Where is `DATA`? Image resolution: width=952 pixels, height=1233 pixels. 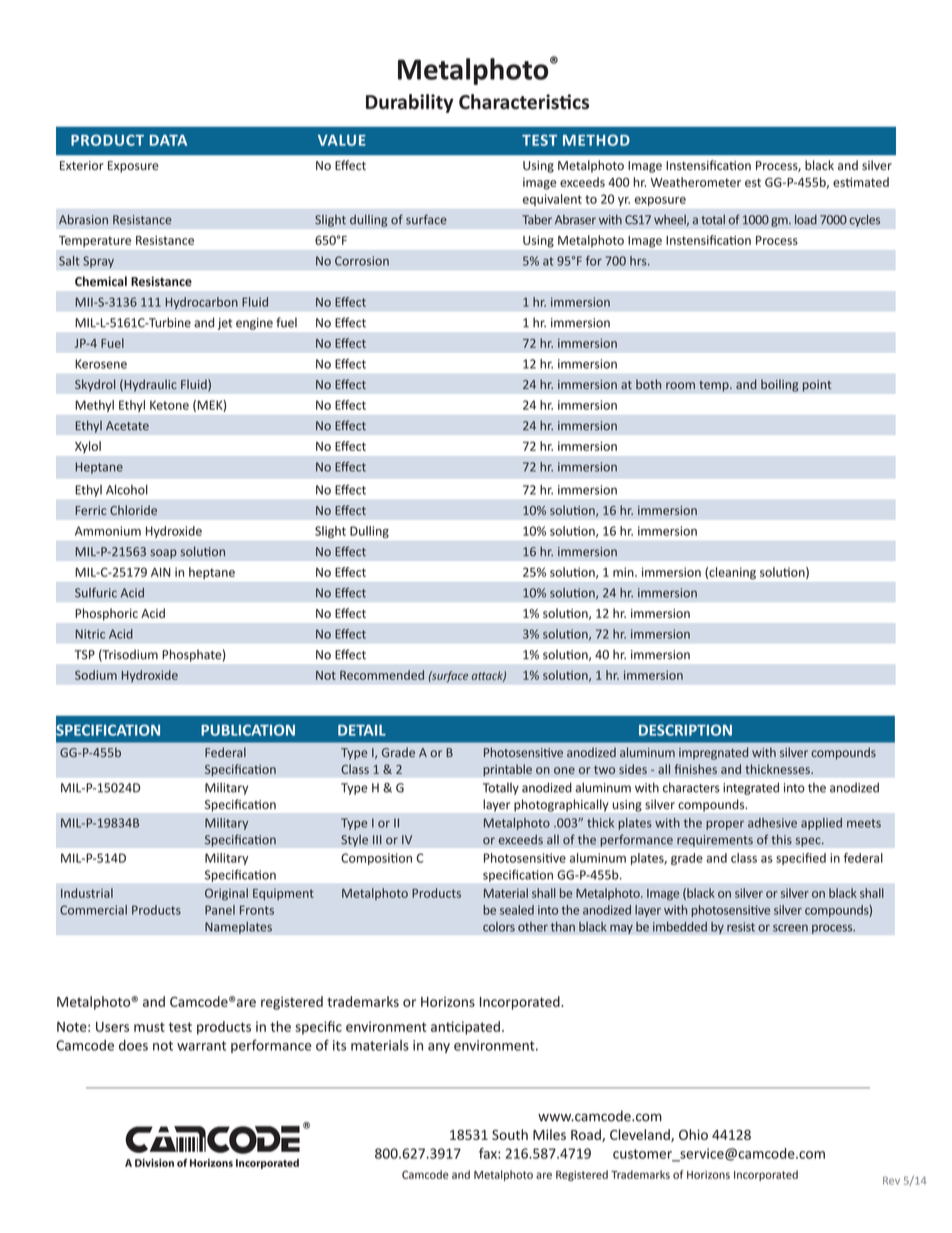 DATA is located at coordinates (168, 140).
